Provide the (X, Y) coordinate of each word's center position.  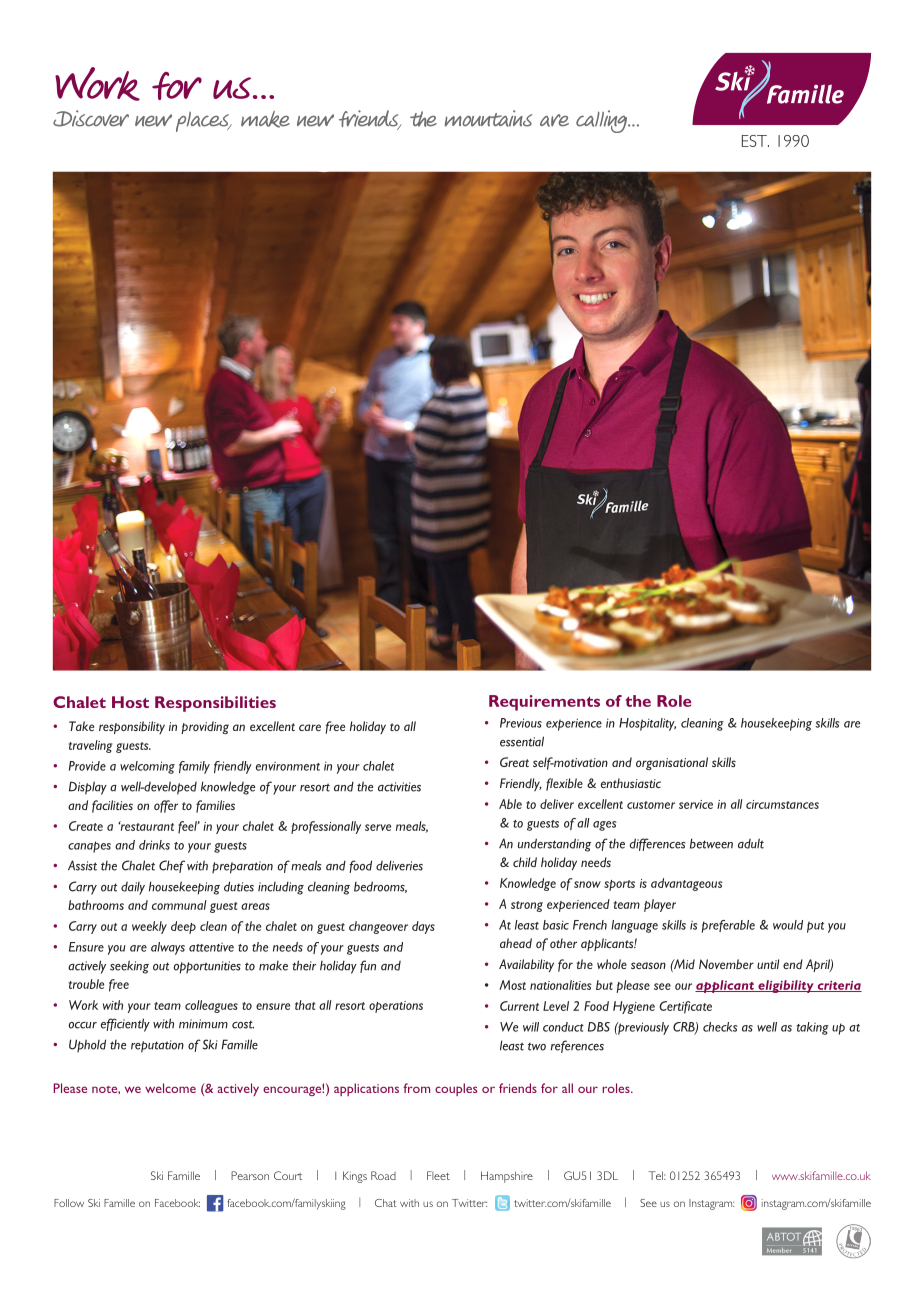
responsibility (132, 727)
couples (456, 1089)
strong (527, 906)
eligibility (786, 986)
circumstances (782, 804)
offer (166, 806)
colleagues (211, 1006)
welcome (170, 1088)
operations (396, 1007)
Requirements (544, 703)
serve (378, 827)
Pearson (250, 1175)
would (788, 925)
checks (720, 1027)
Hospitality (647, 724)
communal (179, 905)
